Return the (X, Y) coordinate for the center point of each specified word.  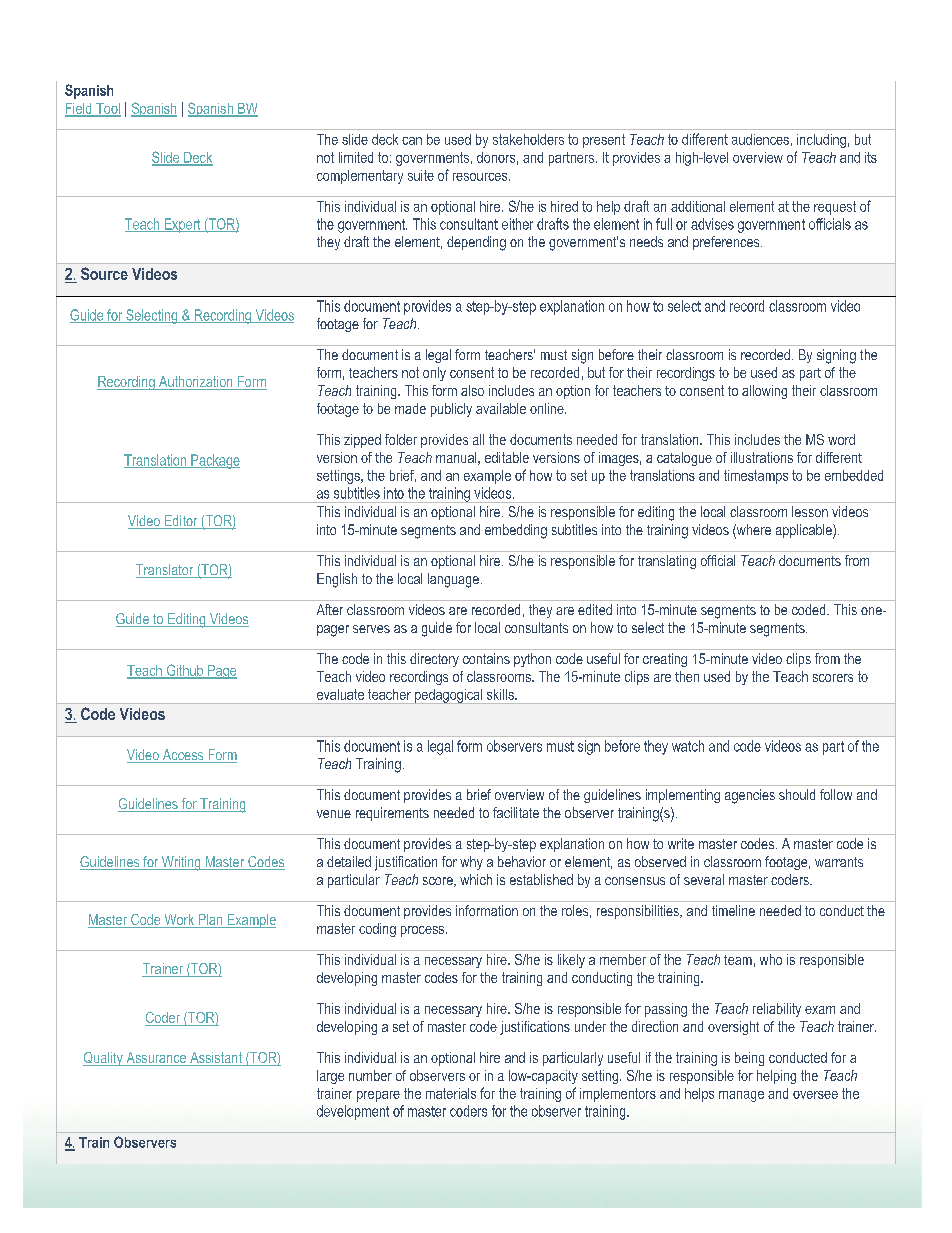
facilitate (516, 812)
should (797, 794)
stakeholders (528, 139)
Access (183, 756)
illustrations (762, 457)
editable (507, 457)
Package (214, 461)
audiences (760, 139)
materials (451, 1093)
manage (741, 1096)
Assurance (156, 1059)
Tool (107, 109)
